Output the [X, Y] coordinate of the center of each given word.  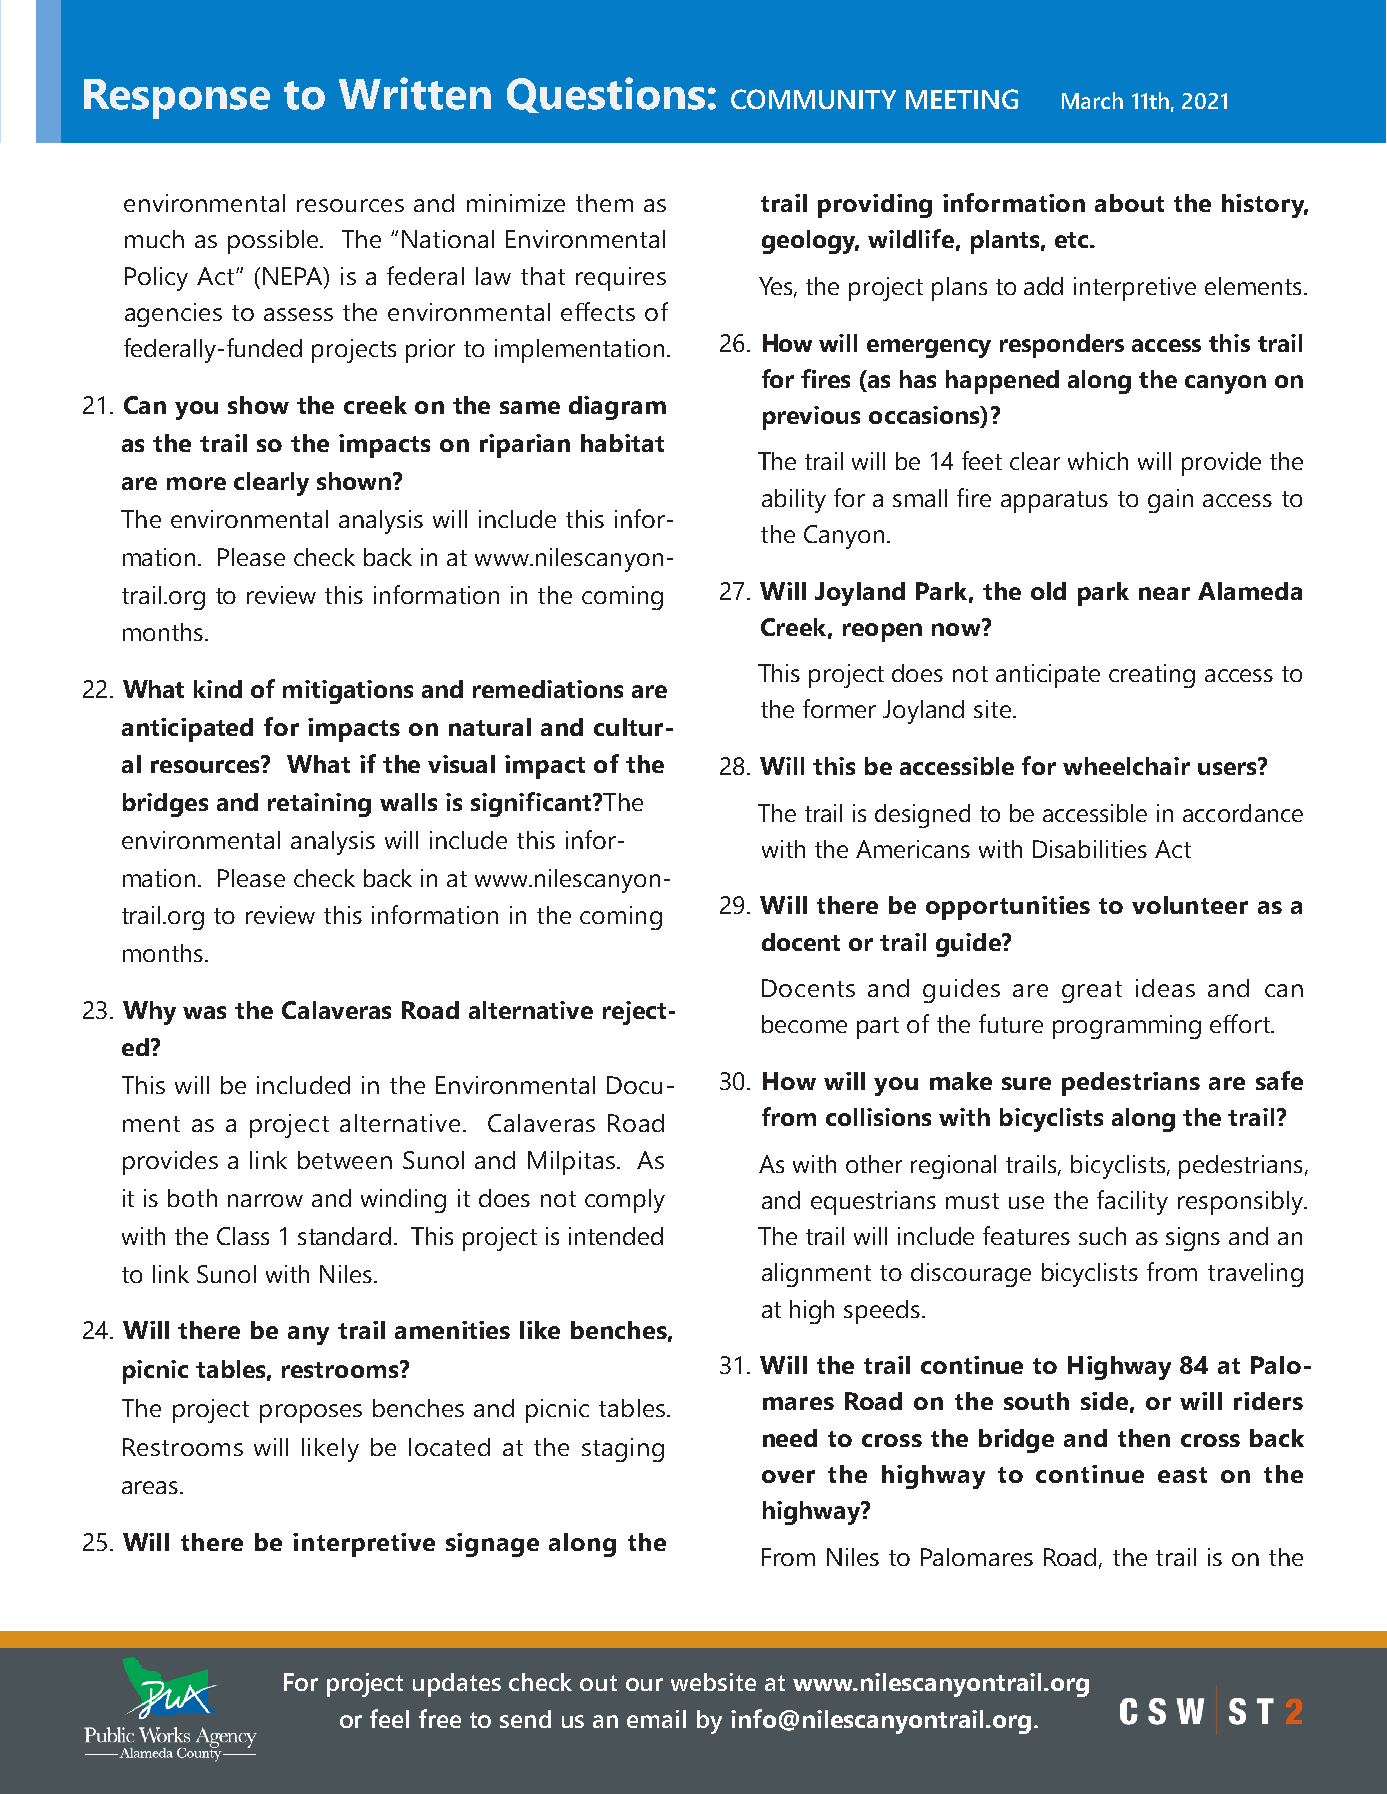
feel [389, 1718]
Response [177, 99]
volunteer [1190, 905]
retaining [319, 805]
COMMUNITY [813, 99]
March [1092, 100]
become [804, 1024]
